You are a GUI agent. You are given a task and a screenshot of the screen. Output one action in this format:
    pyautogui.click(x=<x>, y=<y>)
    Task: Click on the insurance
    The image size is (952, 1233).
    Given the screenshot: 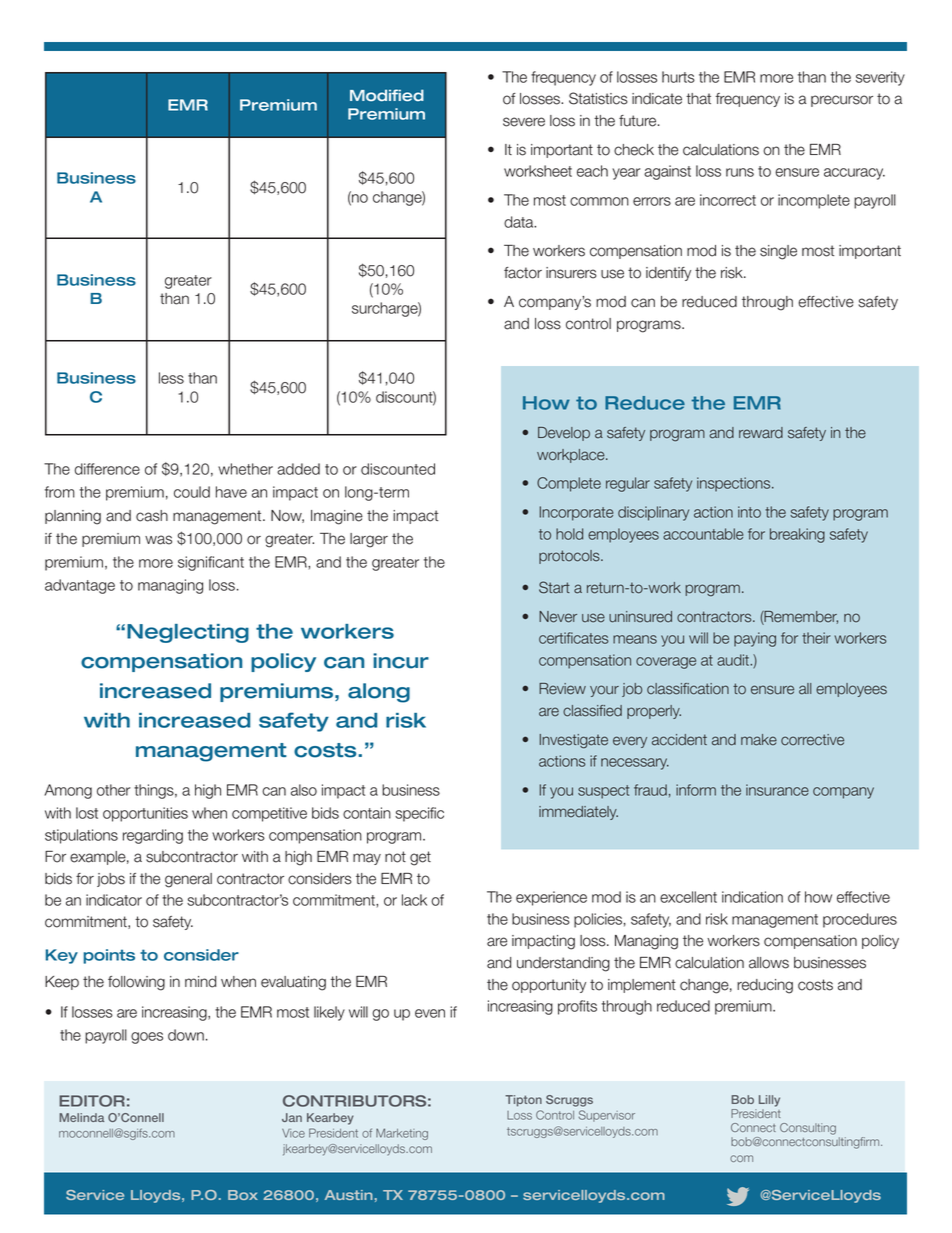 What is the action you would take?
    pyautogui.click(x=777, y=790)
